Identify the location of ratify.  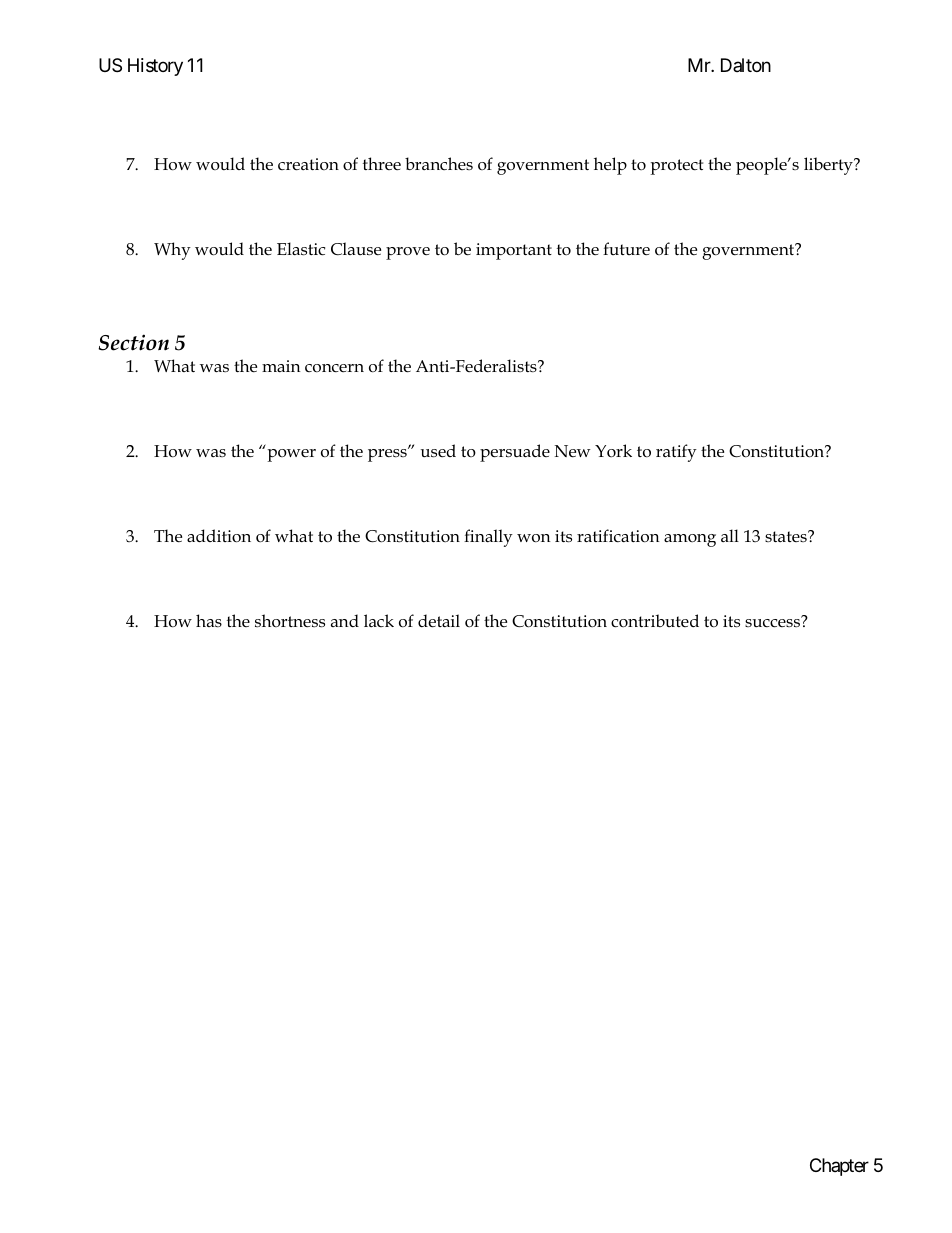
(676, 453).
